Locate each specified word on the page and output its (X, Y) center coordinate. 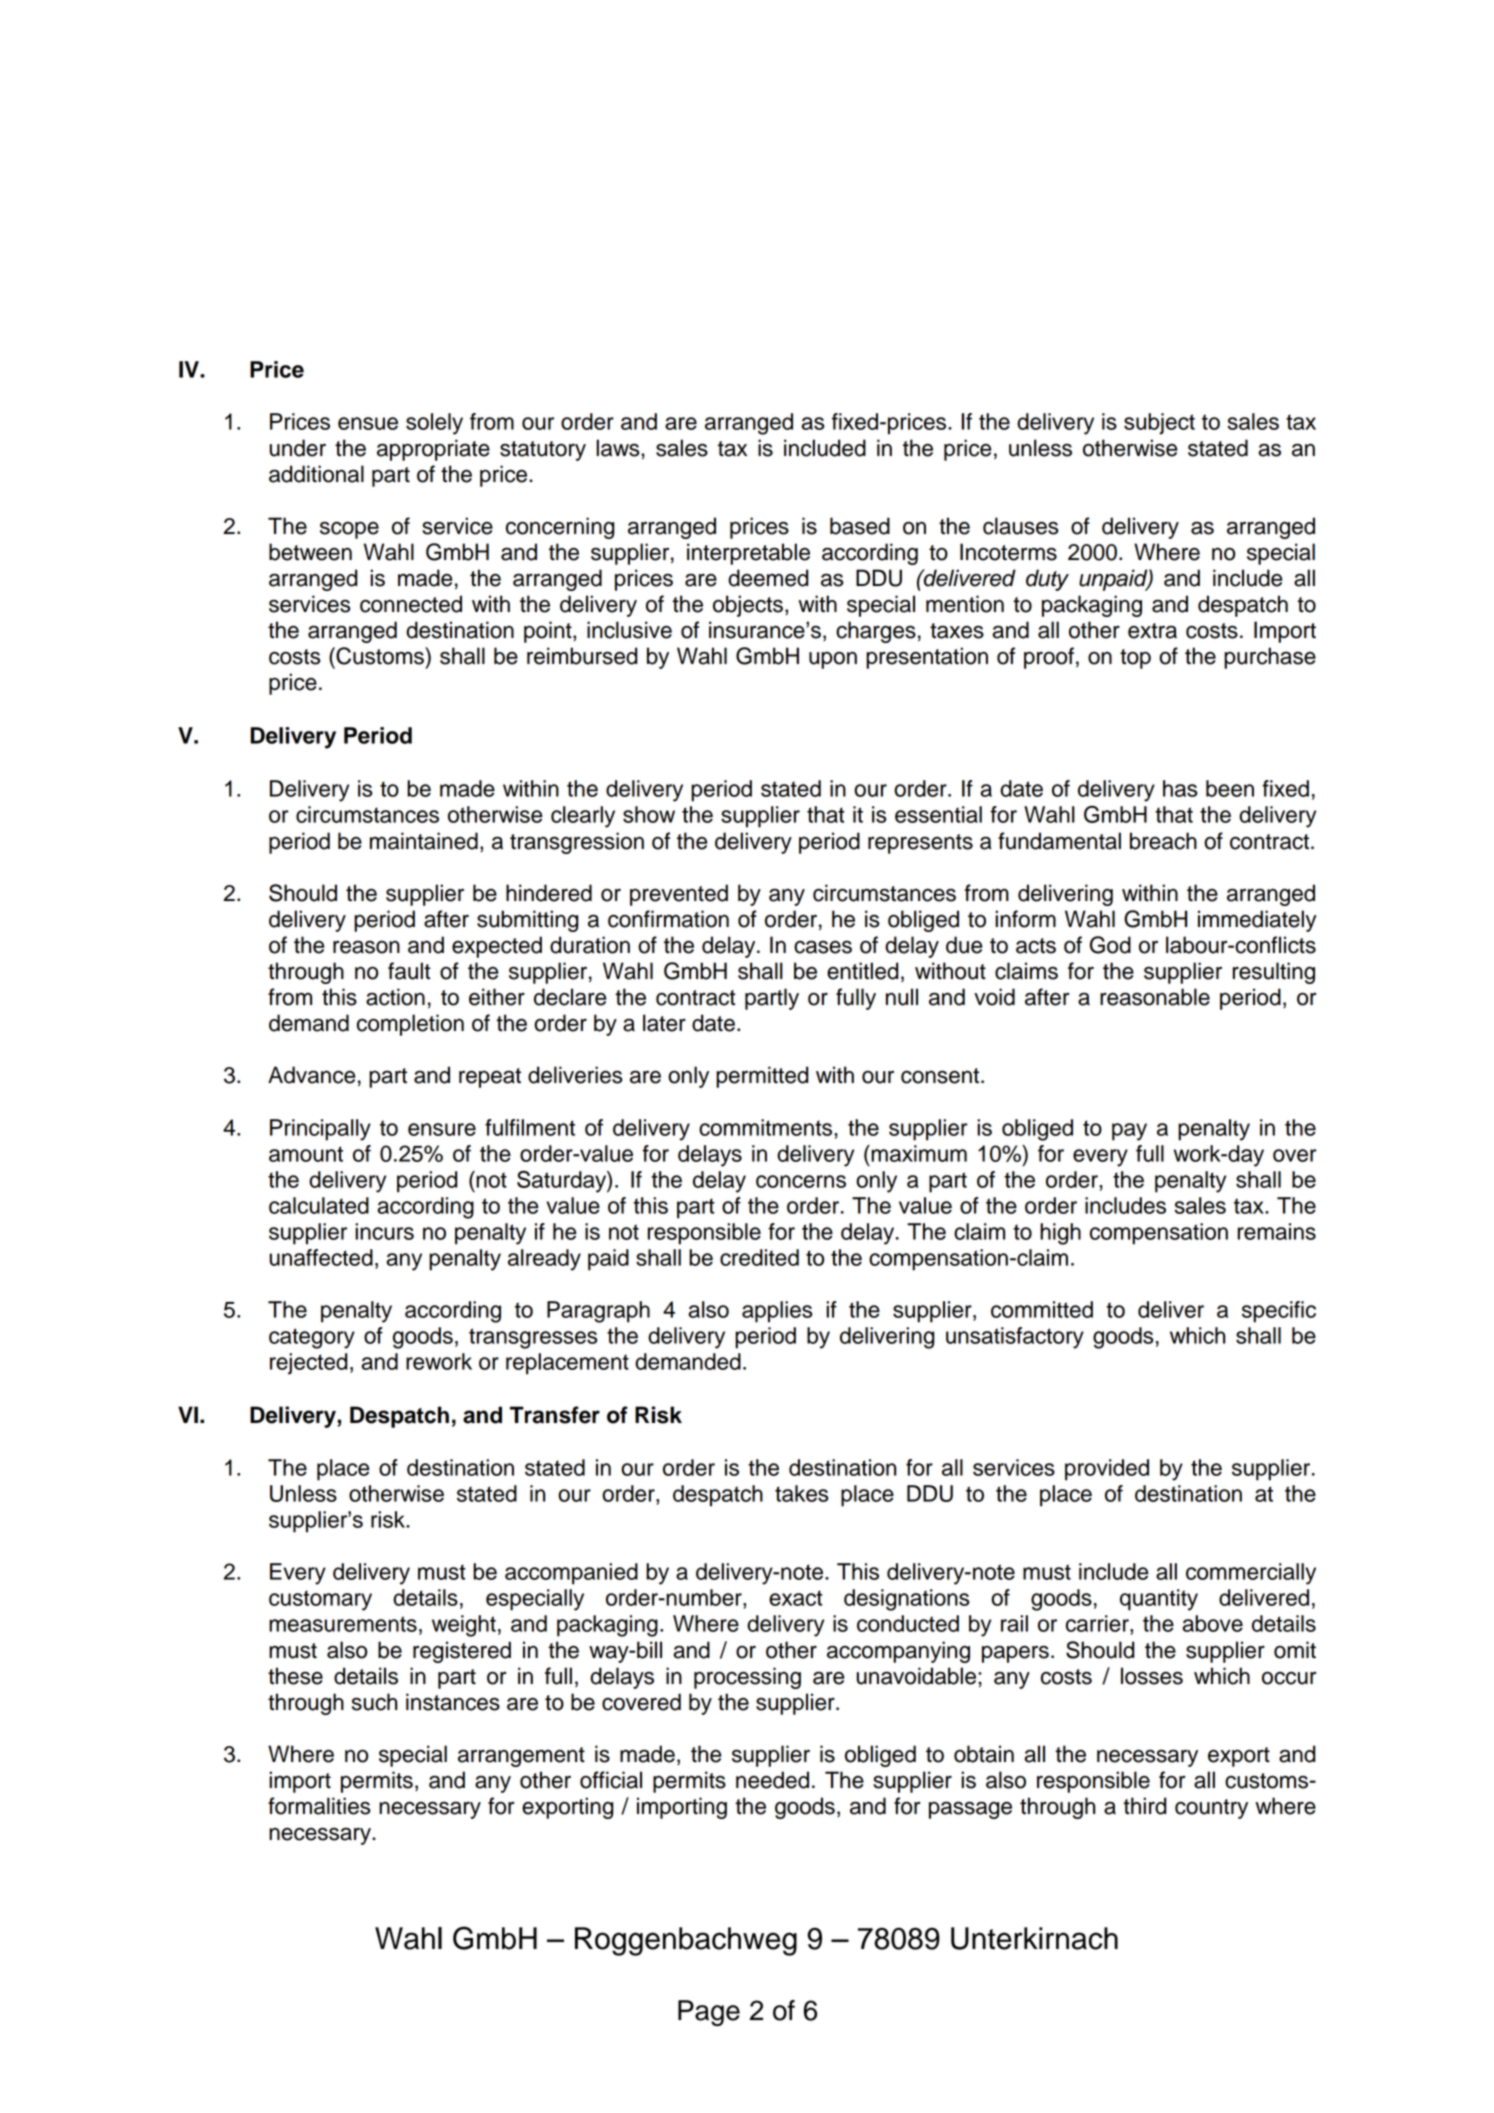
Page (709, 2013)
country (1211, 1809)
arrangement (521, 1757)
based (860, 526)
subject (1159, 424)
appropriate (433, 450)
